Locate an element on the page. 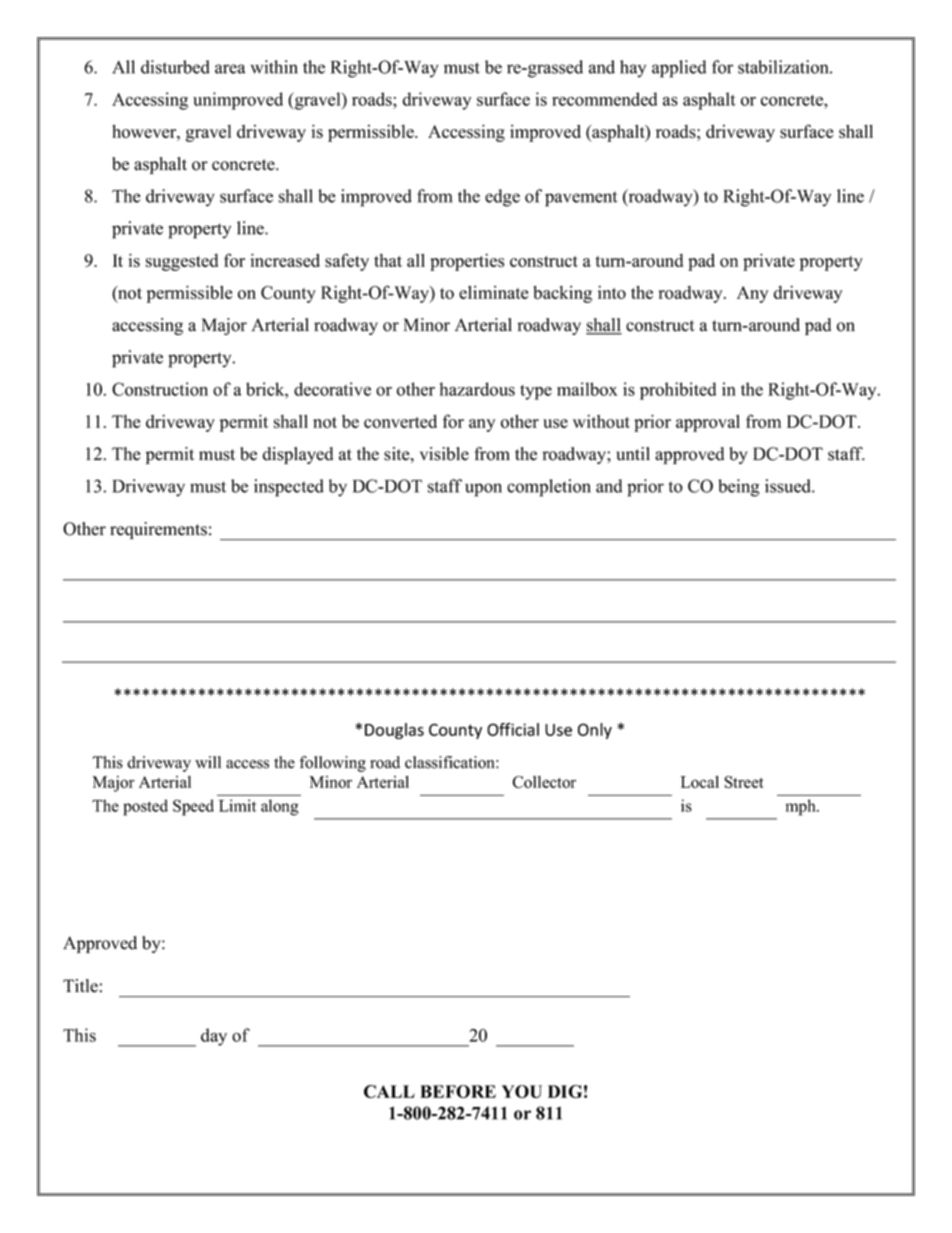 This image has width=952, height=1233. requirements is located at coordinates (158, 530).
